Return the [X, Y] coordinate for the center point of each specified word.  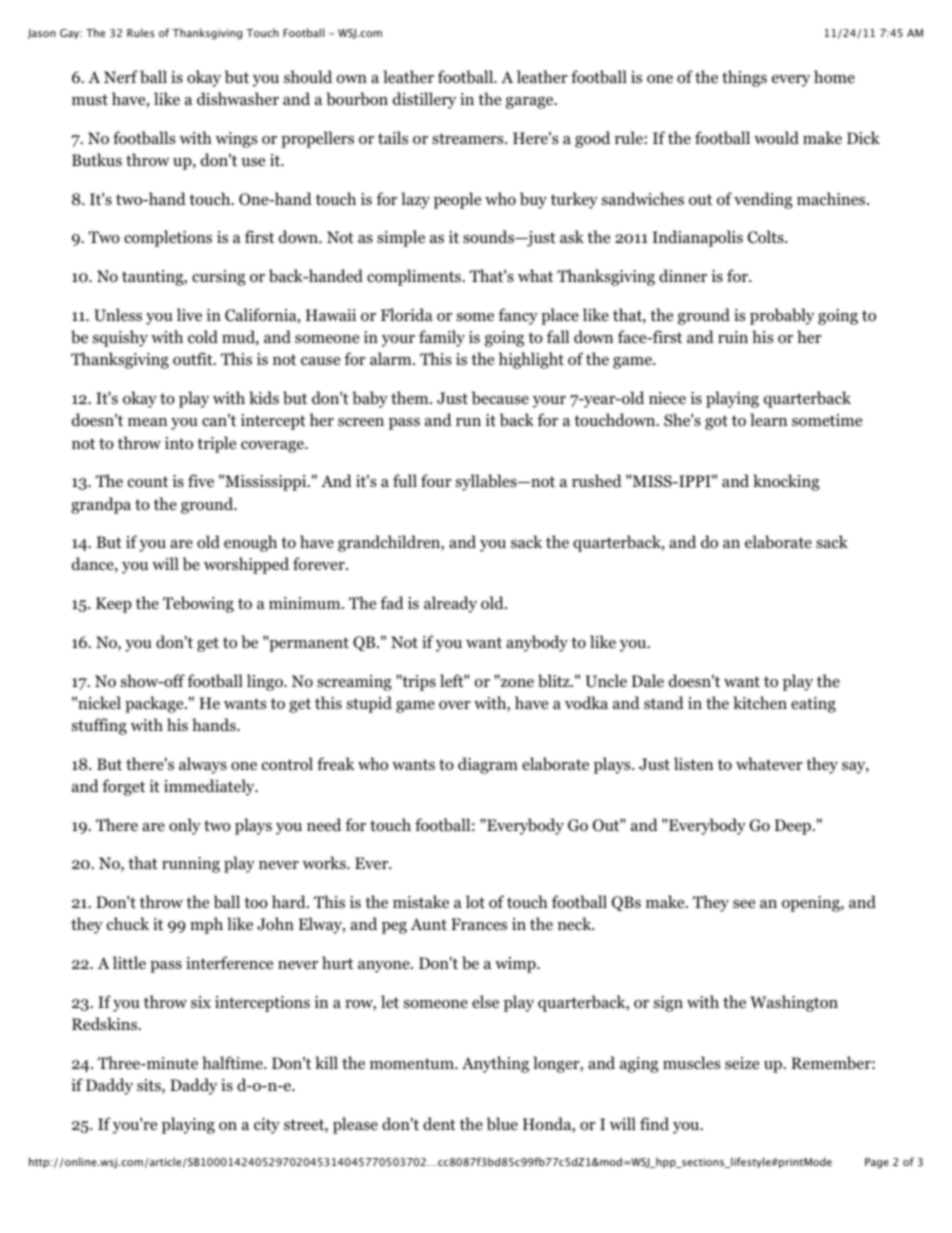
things [744, 78]
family [442, 338]
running [191, 865]
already [450, 604]
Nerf [121, 76]
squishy [120, 338]
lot [475, 902]
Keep [114, 605]
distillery [424, 100]
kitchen [760, 702]
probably [782, 316]
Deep [794, 827]
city [267, 1126]
